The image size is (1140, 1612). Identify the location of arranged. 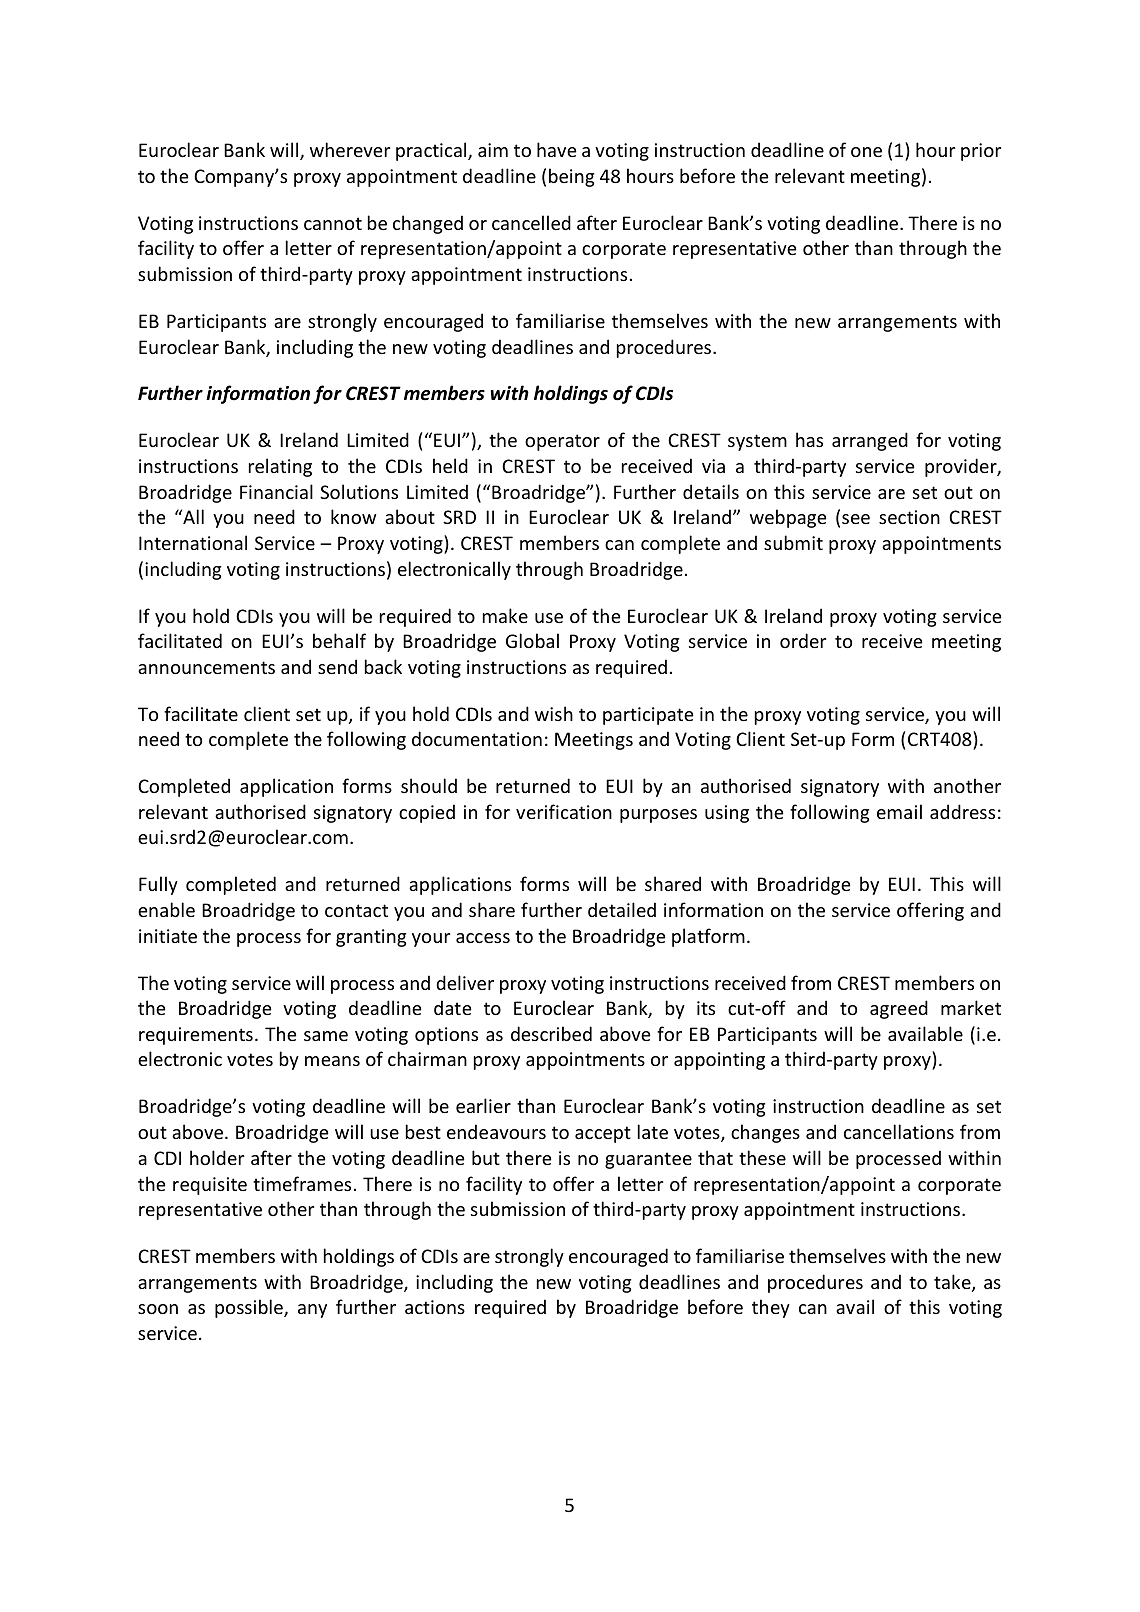
(870, 441).
